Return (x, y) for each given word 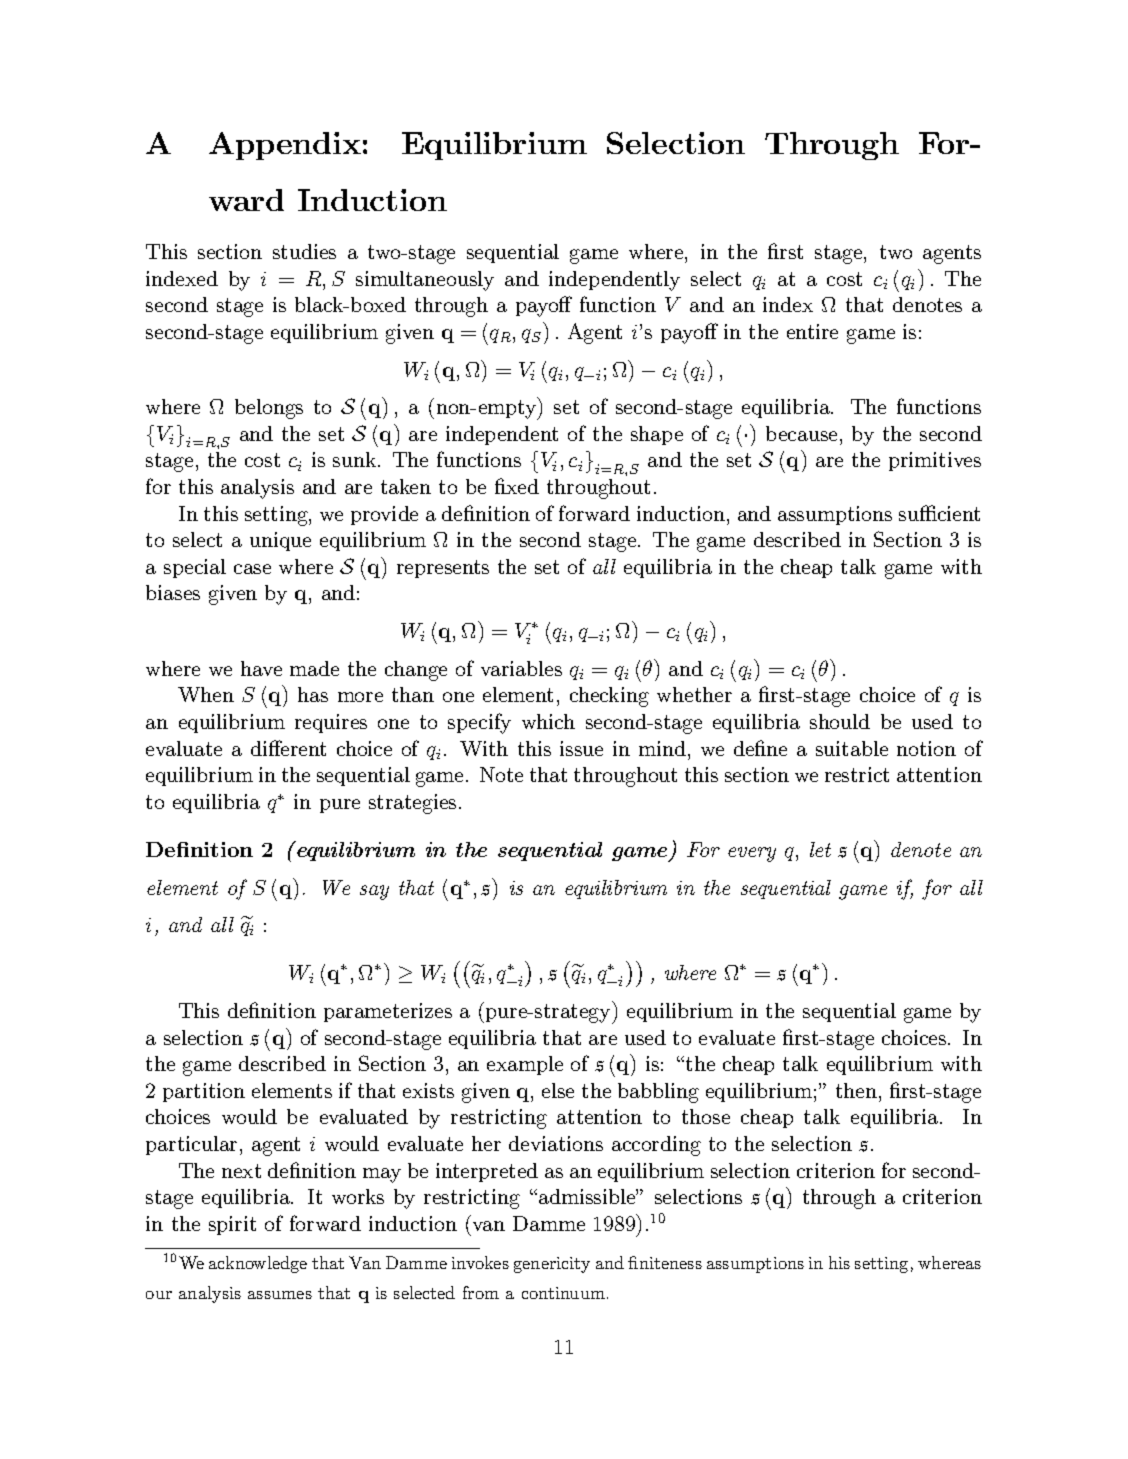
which (548, 721)
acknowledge (258, 1264)
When (206, 694)
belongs (269, 409)
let (820, 849)
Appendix (285, 146)
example (525, 1065)
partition (204, 1092)
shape (657, 435)
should (840, 721)
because (801, 433)
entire (812, 331)
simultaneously (425, 281)
